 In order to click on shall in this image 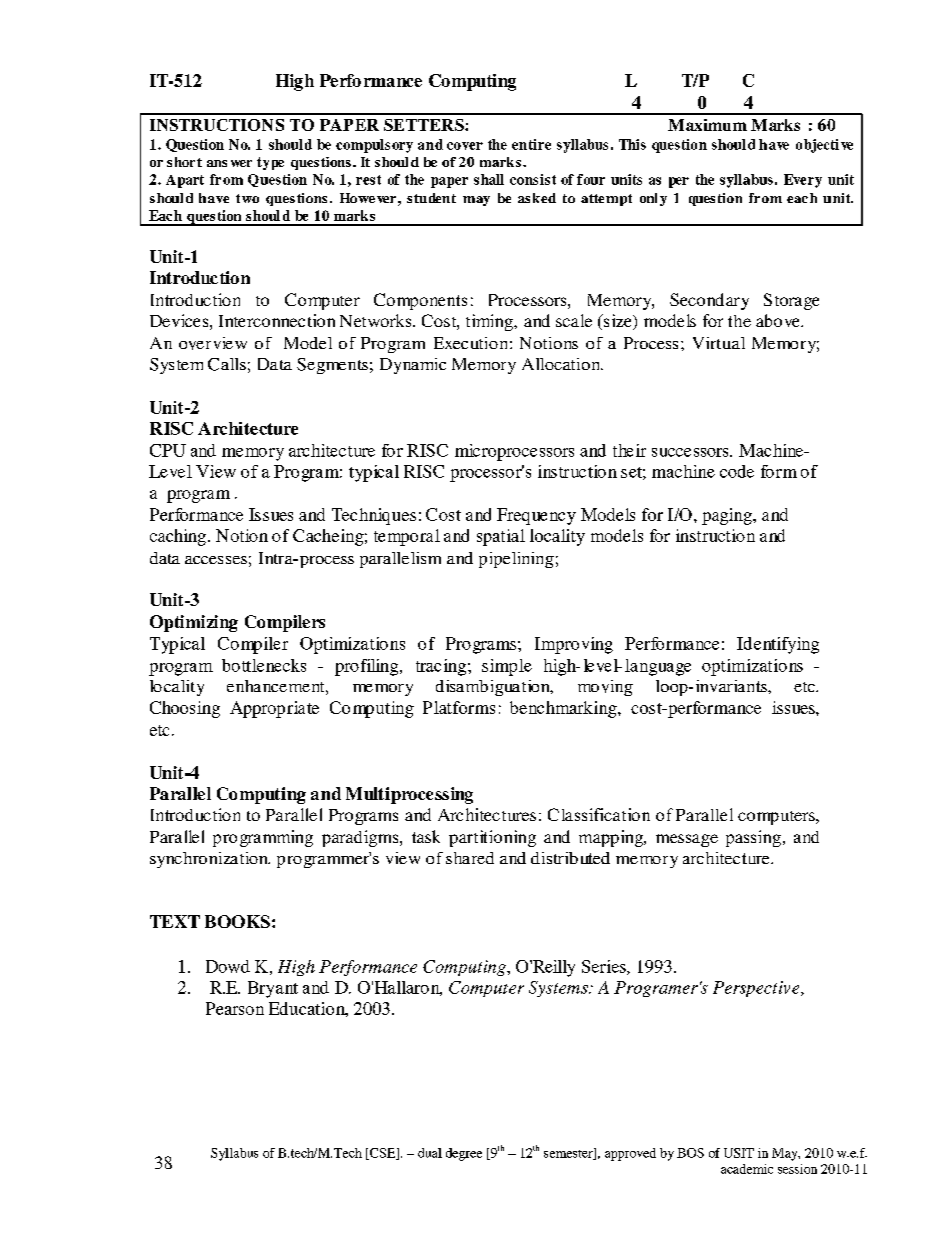, I will do `click(489, 179)`.
